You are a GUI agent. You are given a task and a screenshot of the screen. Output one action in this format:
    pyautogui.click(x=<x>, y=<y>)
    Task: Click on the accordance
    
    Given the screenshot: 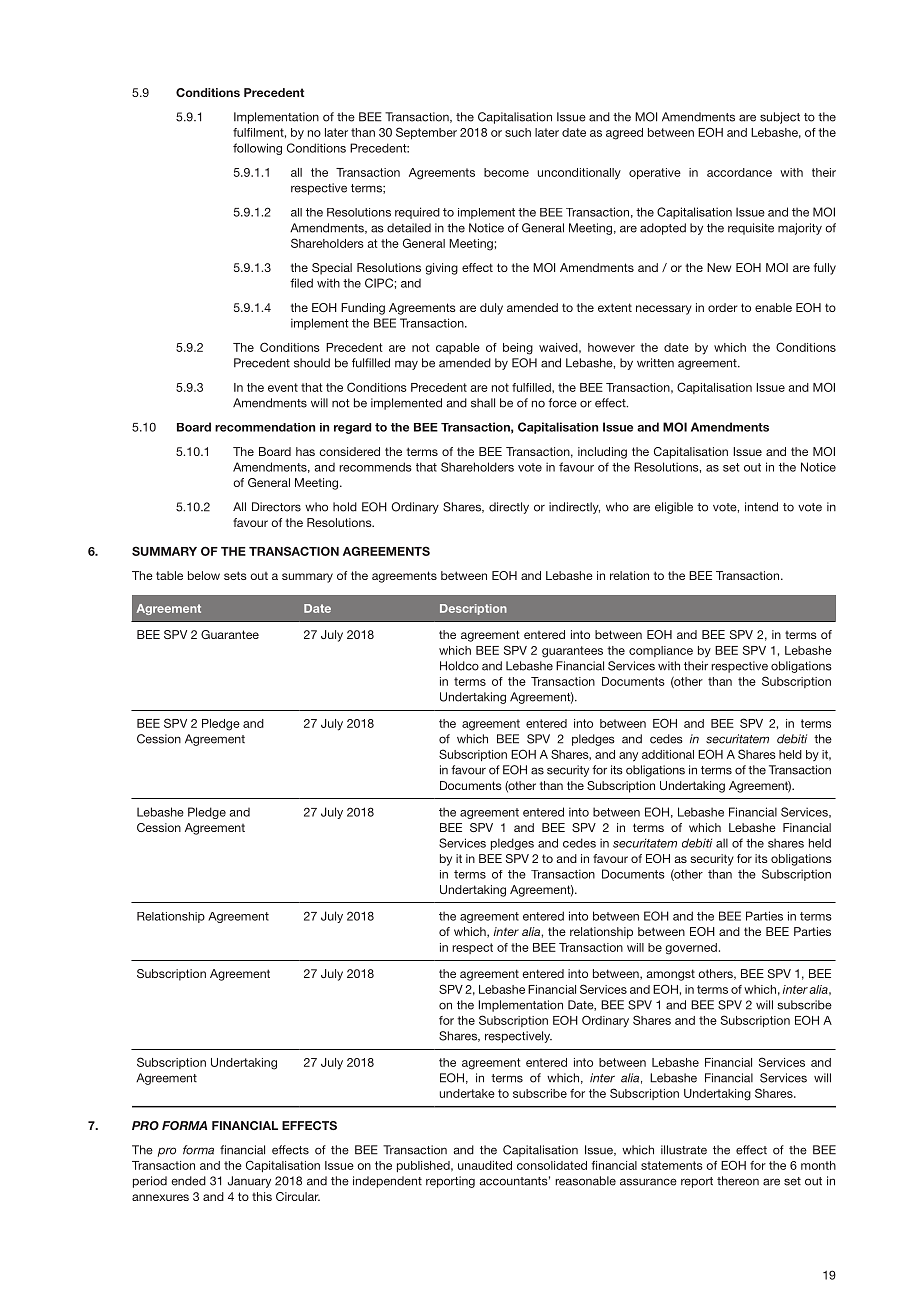 What is the action you would take?
    pyautogui.click(x=739, y=172)
